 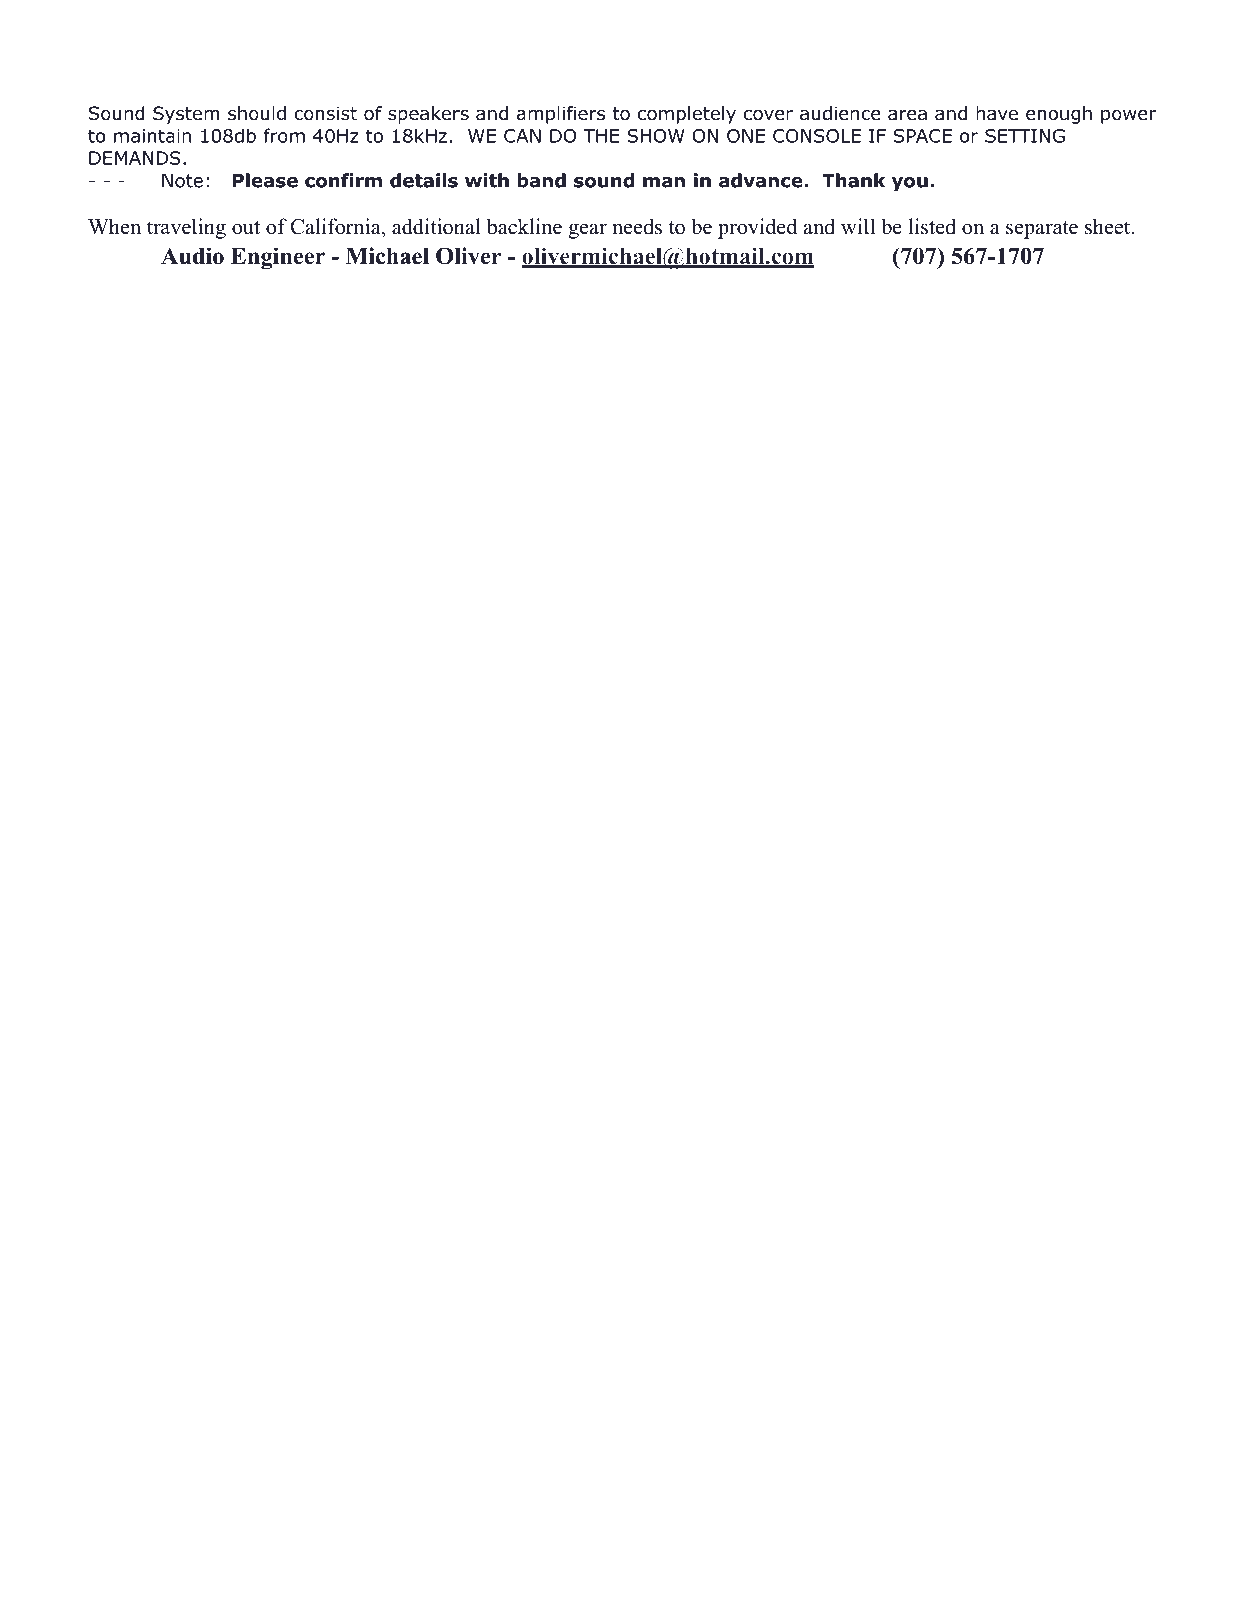 What do you see at coordinates (561, 115) in the image?
I see `amplifiers` at bounding box center [561, 115].
